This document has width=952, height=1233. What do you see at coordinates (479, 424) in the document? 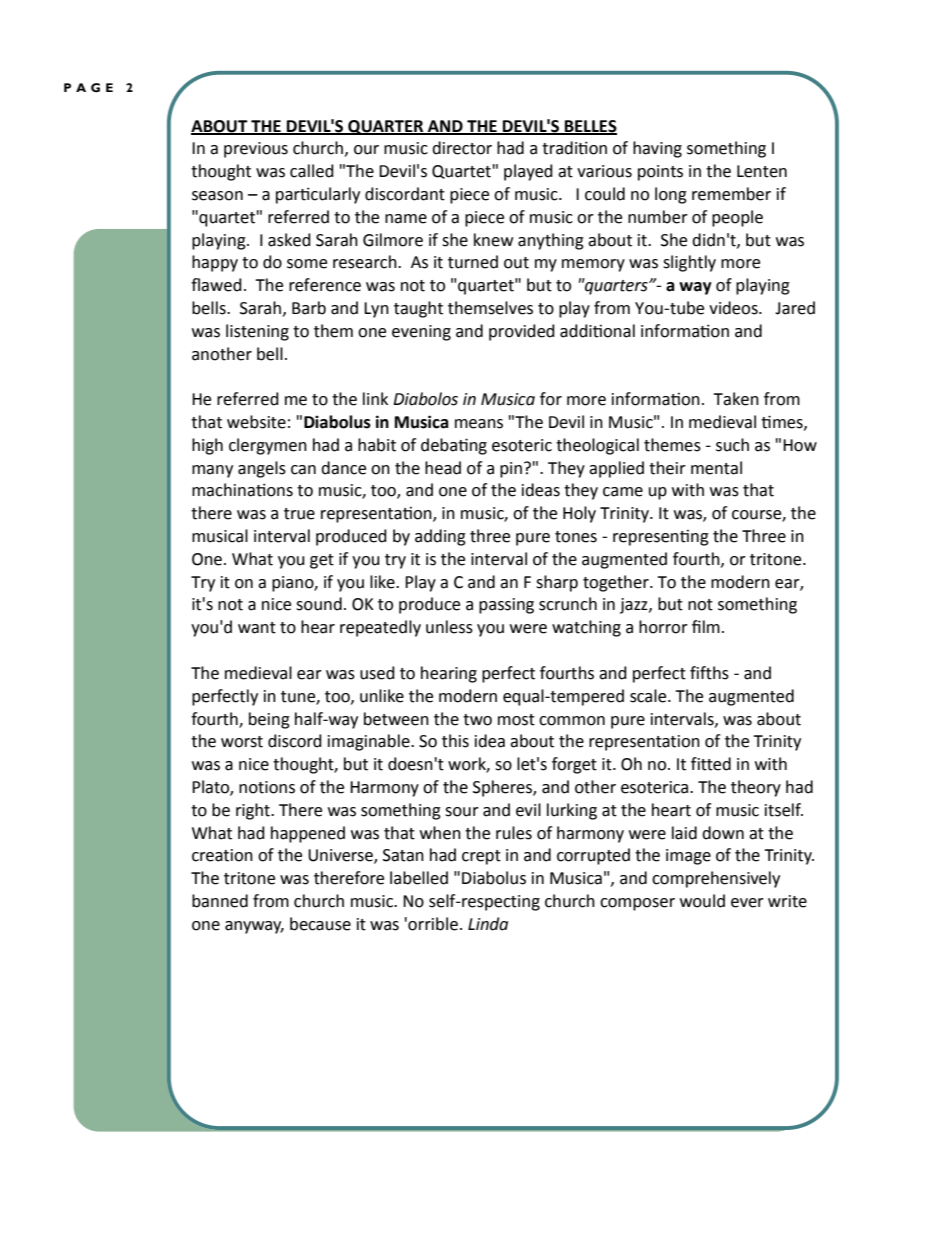
I see `means` at bounding box center [479, 424].
